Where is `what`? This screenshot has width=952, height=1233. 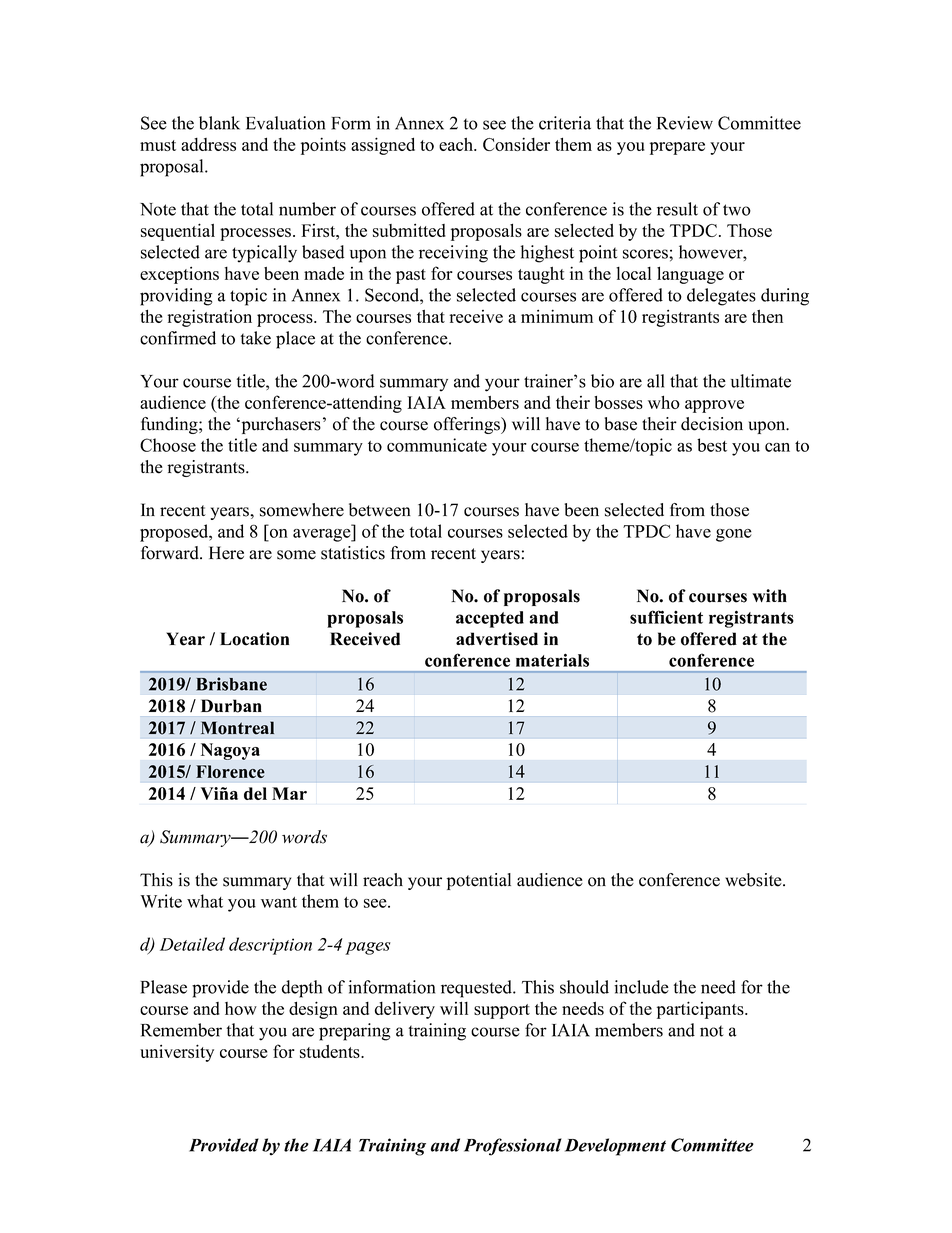 what is located at coordinates (205, 901).
